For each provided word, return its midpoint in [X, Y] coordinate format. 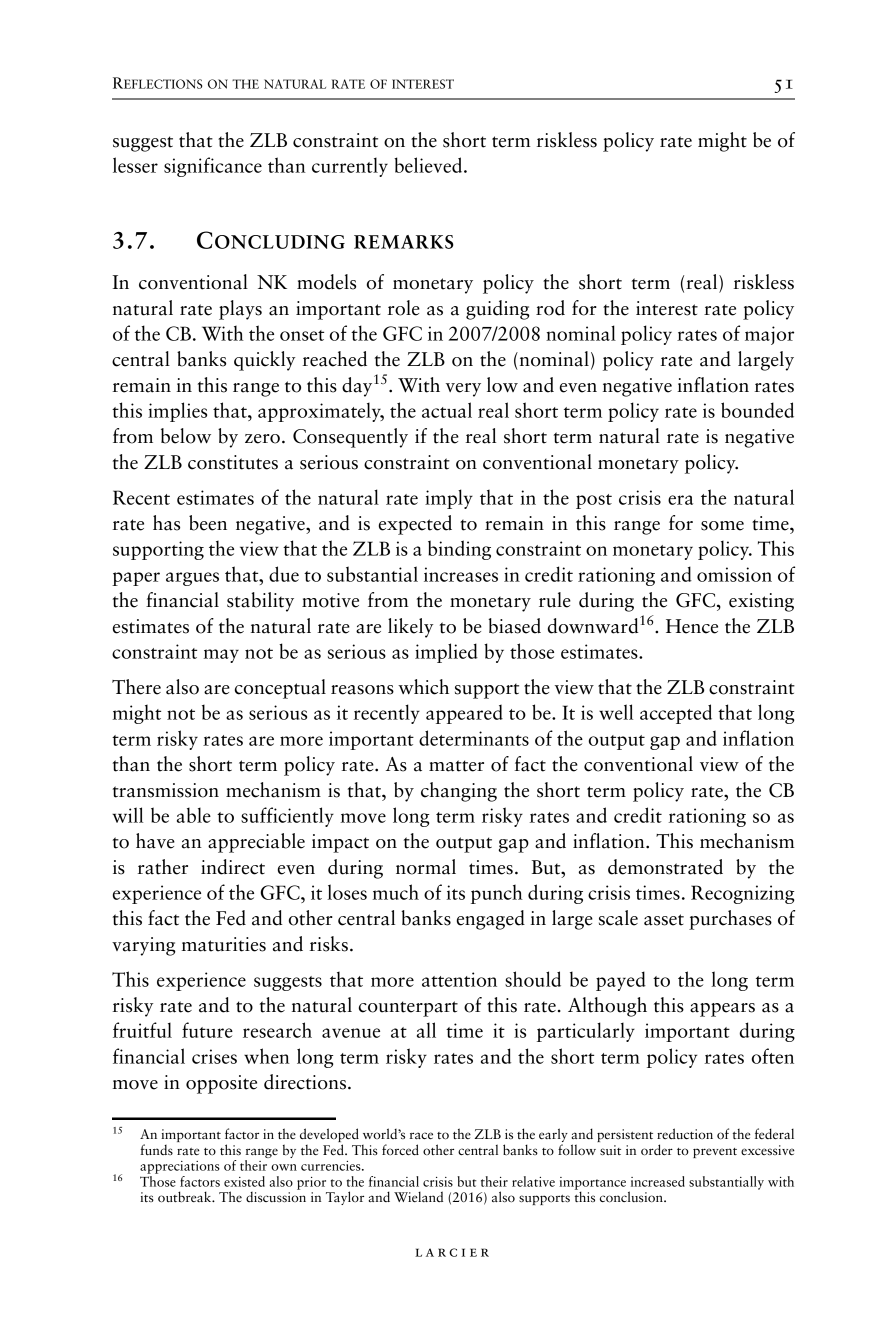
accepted [676, 714]
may [221, 656]
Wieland [418, 1196]
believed [429, 165]
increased [658, 1181]
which [423, 687]
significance [213, 167]
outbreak [186, 1197]
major [769, 335]
